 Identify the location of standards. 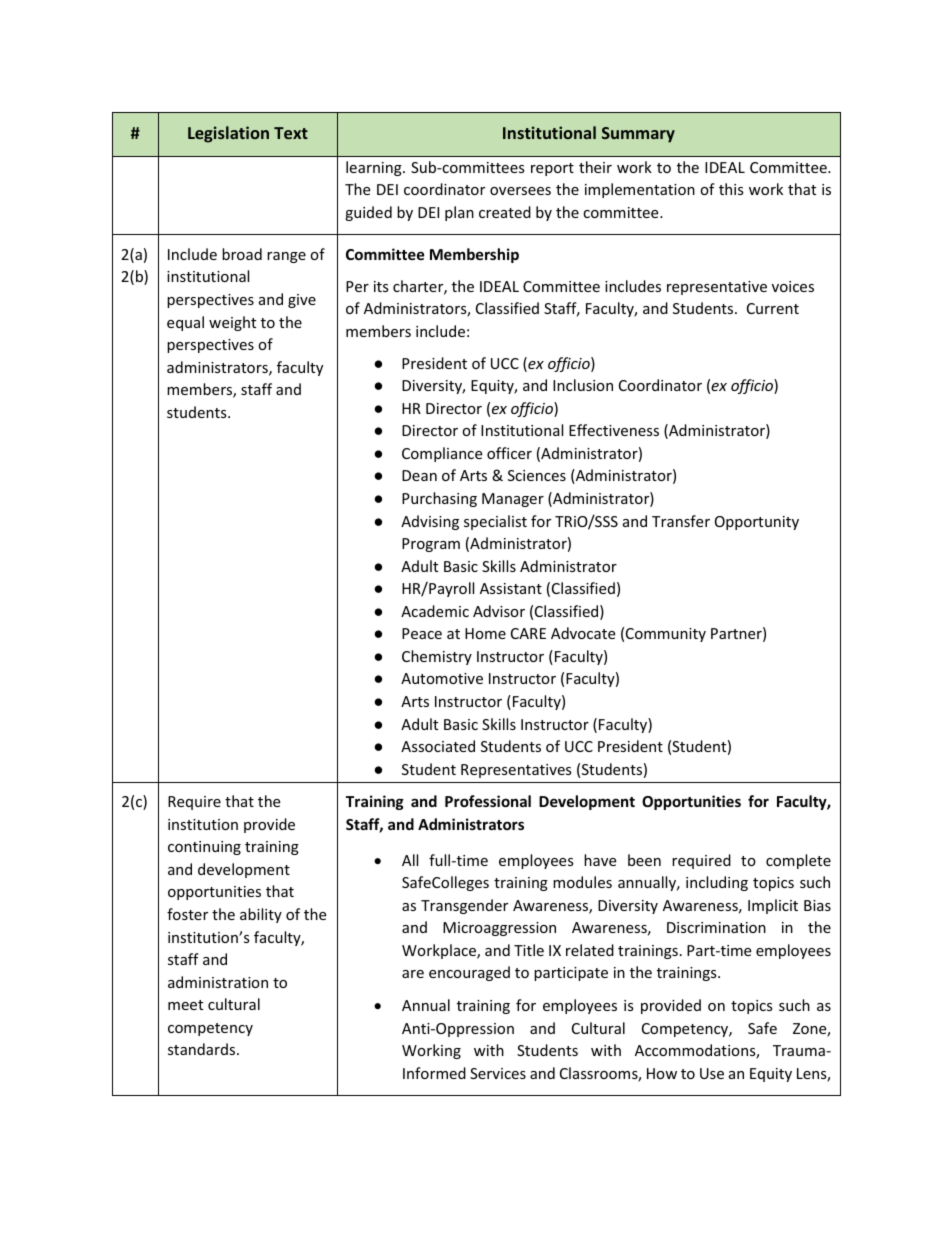
(203, 1049).
